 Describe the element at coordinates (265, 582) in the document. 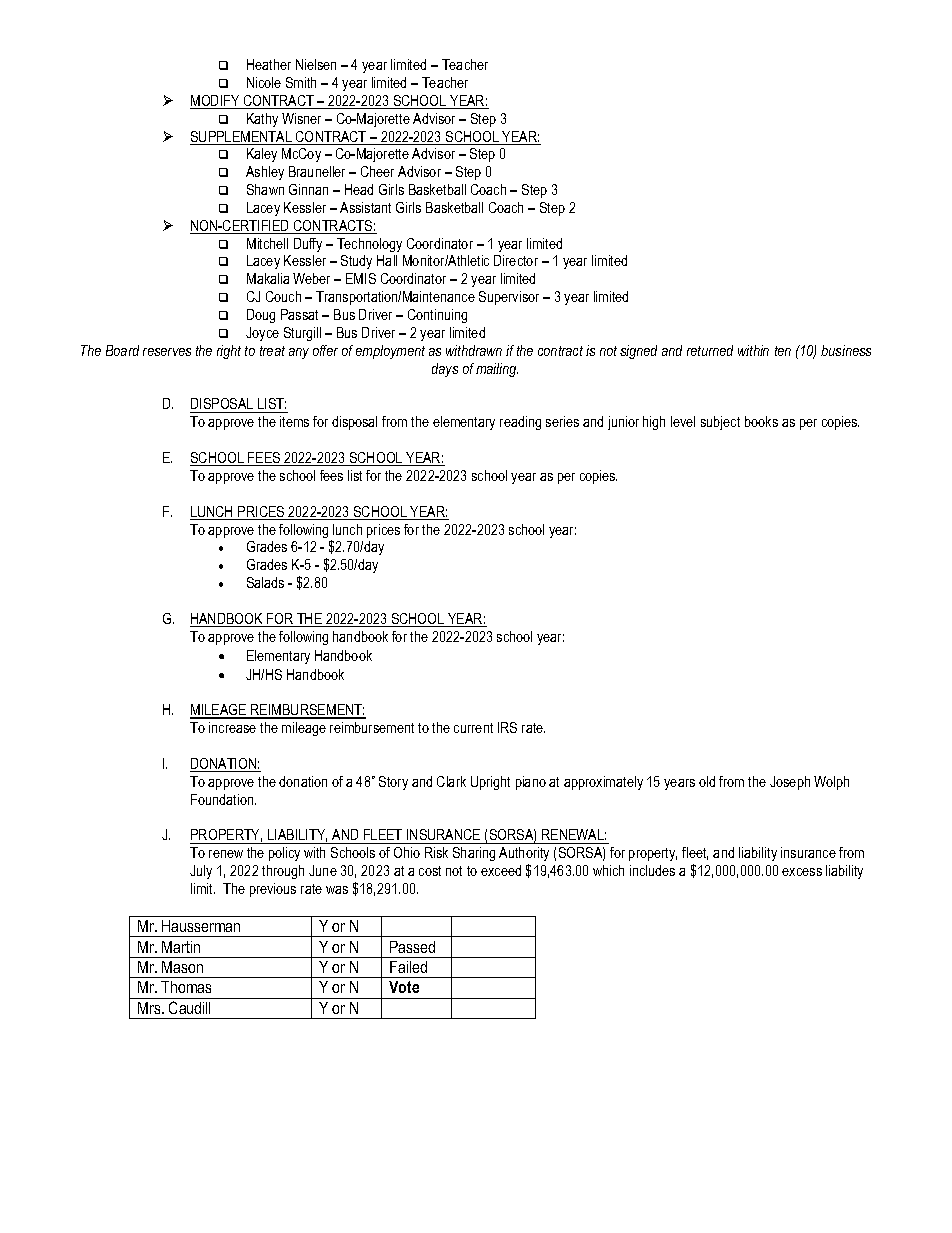

I see `Salads` at that location.
